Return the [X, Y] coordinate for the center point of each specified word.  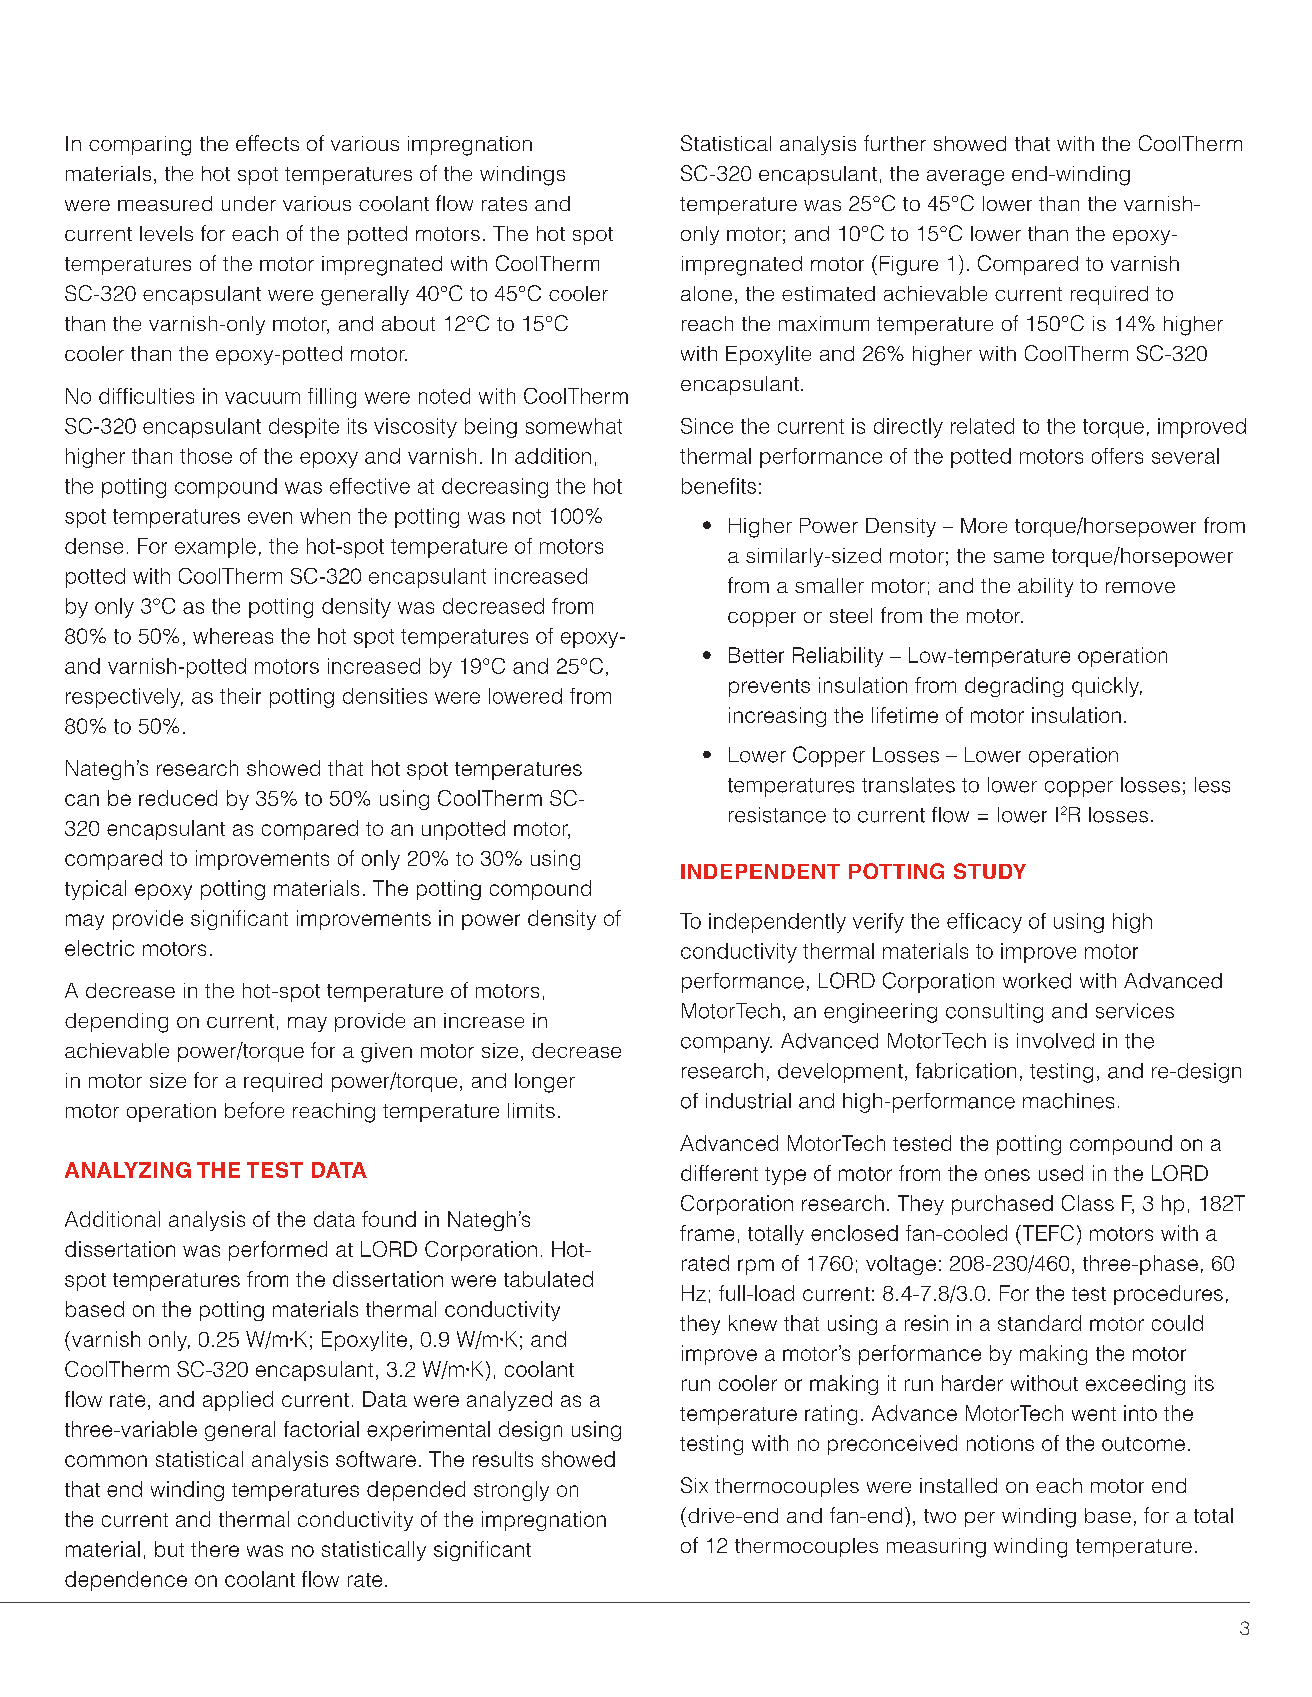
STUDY [990, 871]
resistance [777, 815]
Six [694, 1485]
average [965, 178]
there [215, 1549]
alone [706, 293]
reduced [178, 798]
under [249, 203]
